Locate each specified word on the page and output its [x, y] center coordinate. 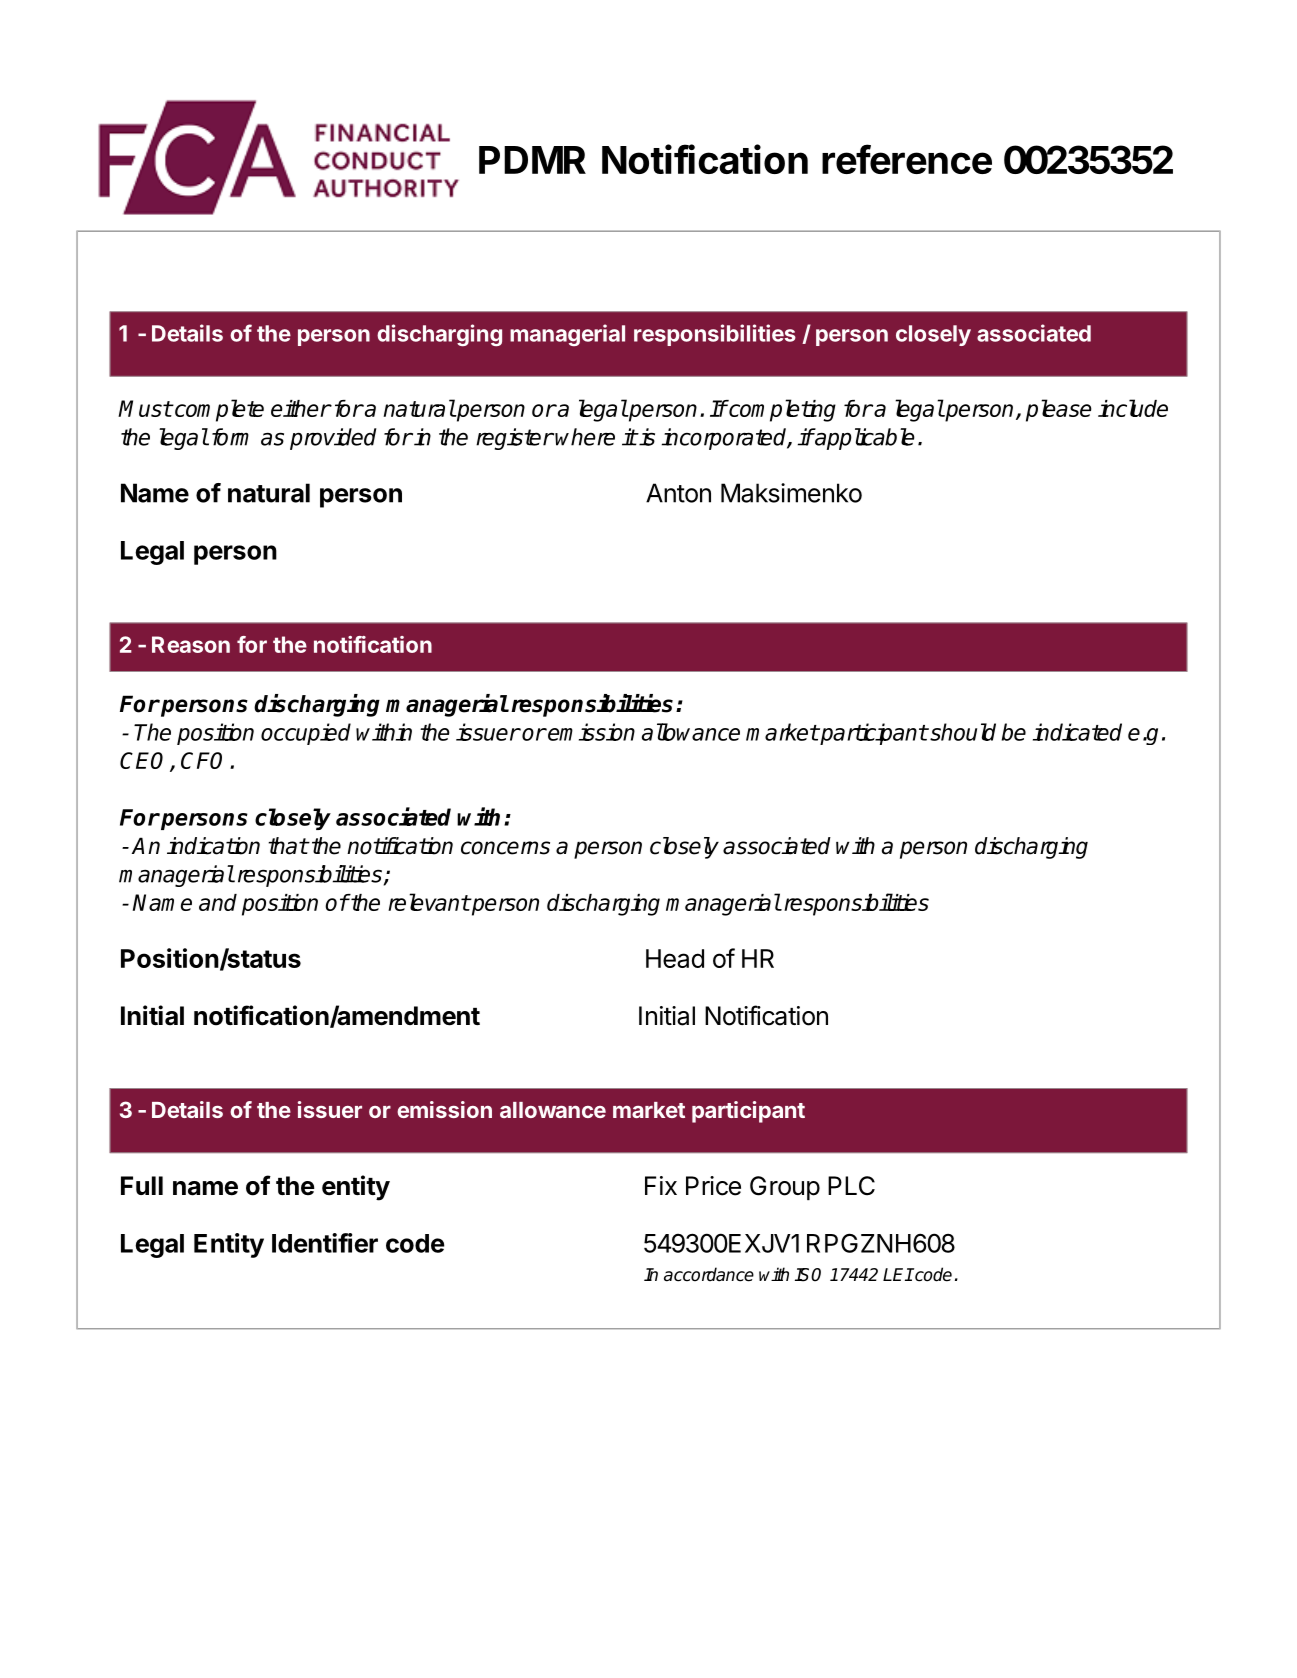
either [301, 408]
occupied [306, 734]
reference [907, 159]
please [1059, 410]
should [962, 732]
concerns [505, 848]
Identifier [325, 1243]
